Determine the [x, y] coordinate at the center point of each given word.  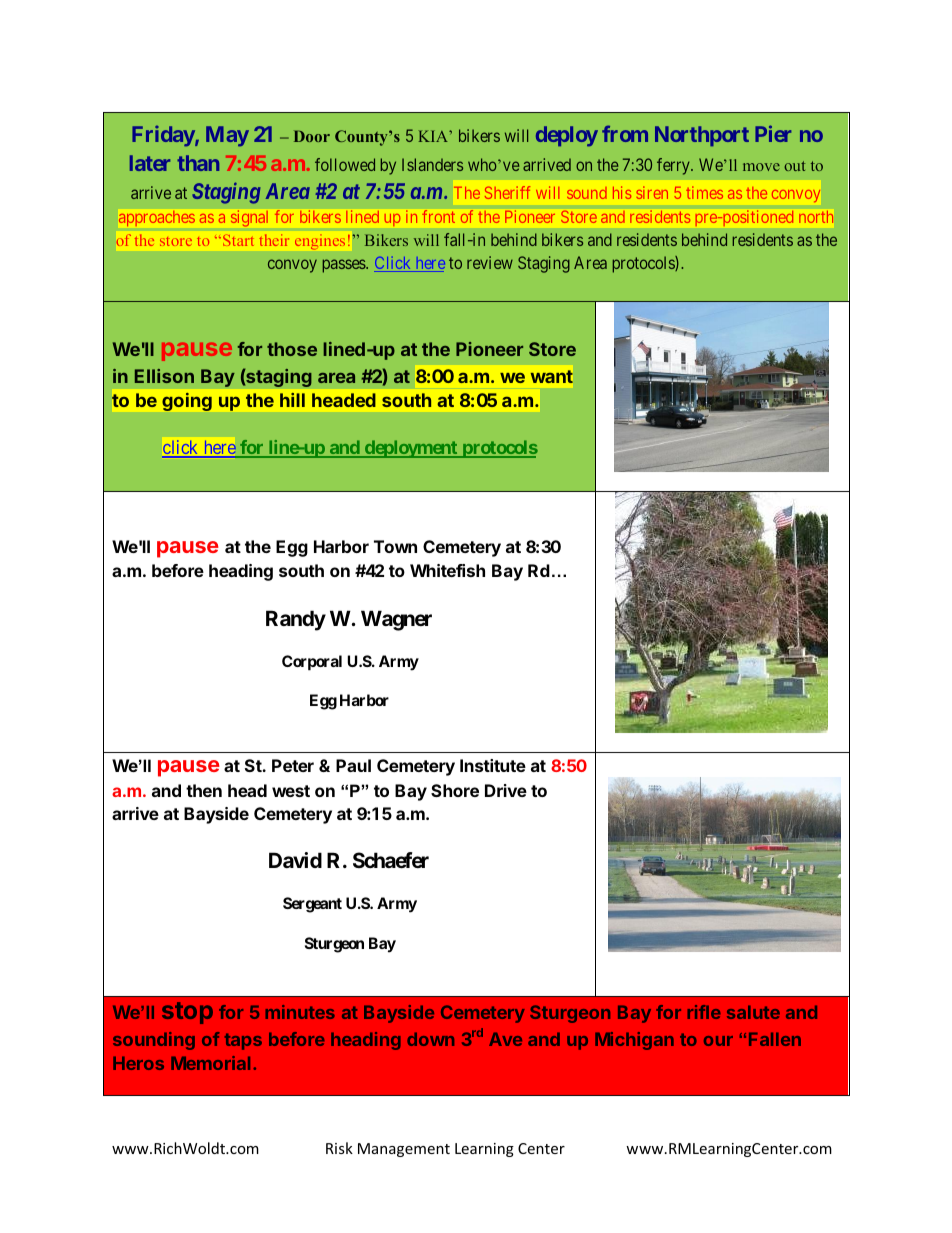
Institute [493, 765]
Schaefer [391, 860]
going [187, 402]
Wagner [396, 620]
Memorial [210, 1063]
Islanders [432, 164]
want [552, 376]
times [704, 192]
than [198, 163]
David [295, 860]
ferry [674, 166]
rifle [704, 1012]
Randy [296, 620]
